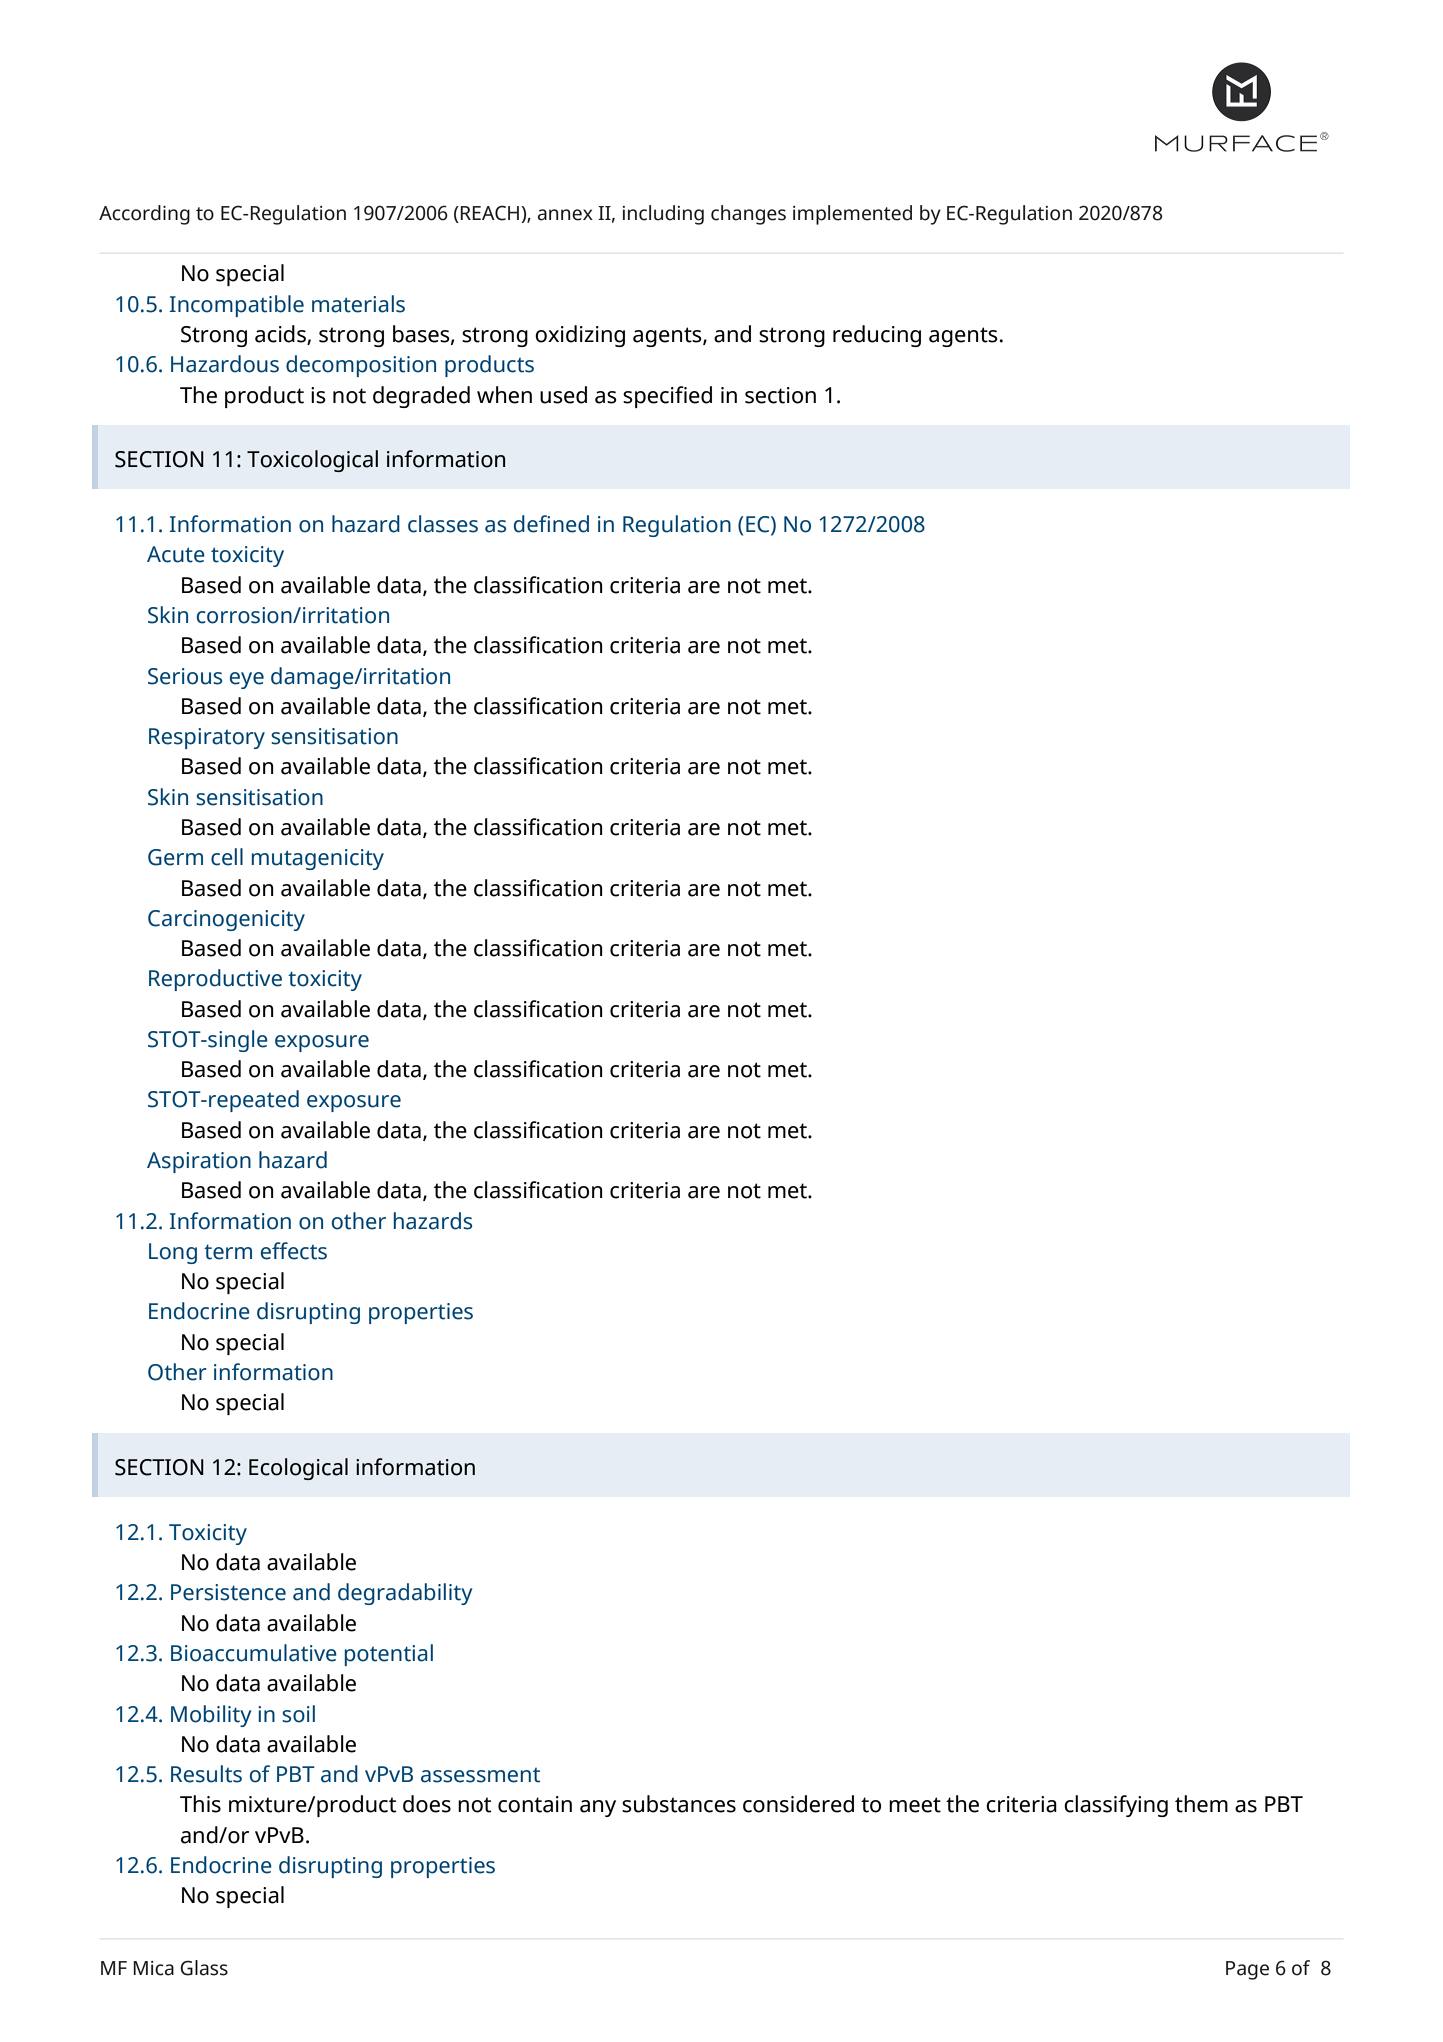  What do you see at coordinates (663, 215) in the image?
I see `including` at bounding box center [663, 215].
